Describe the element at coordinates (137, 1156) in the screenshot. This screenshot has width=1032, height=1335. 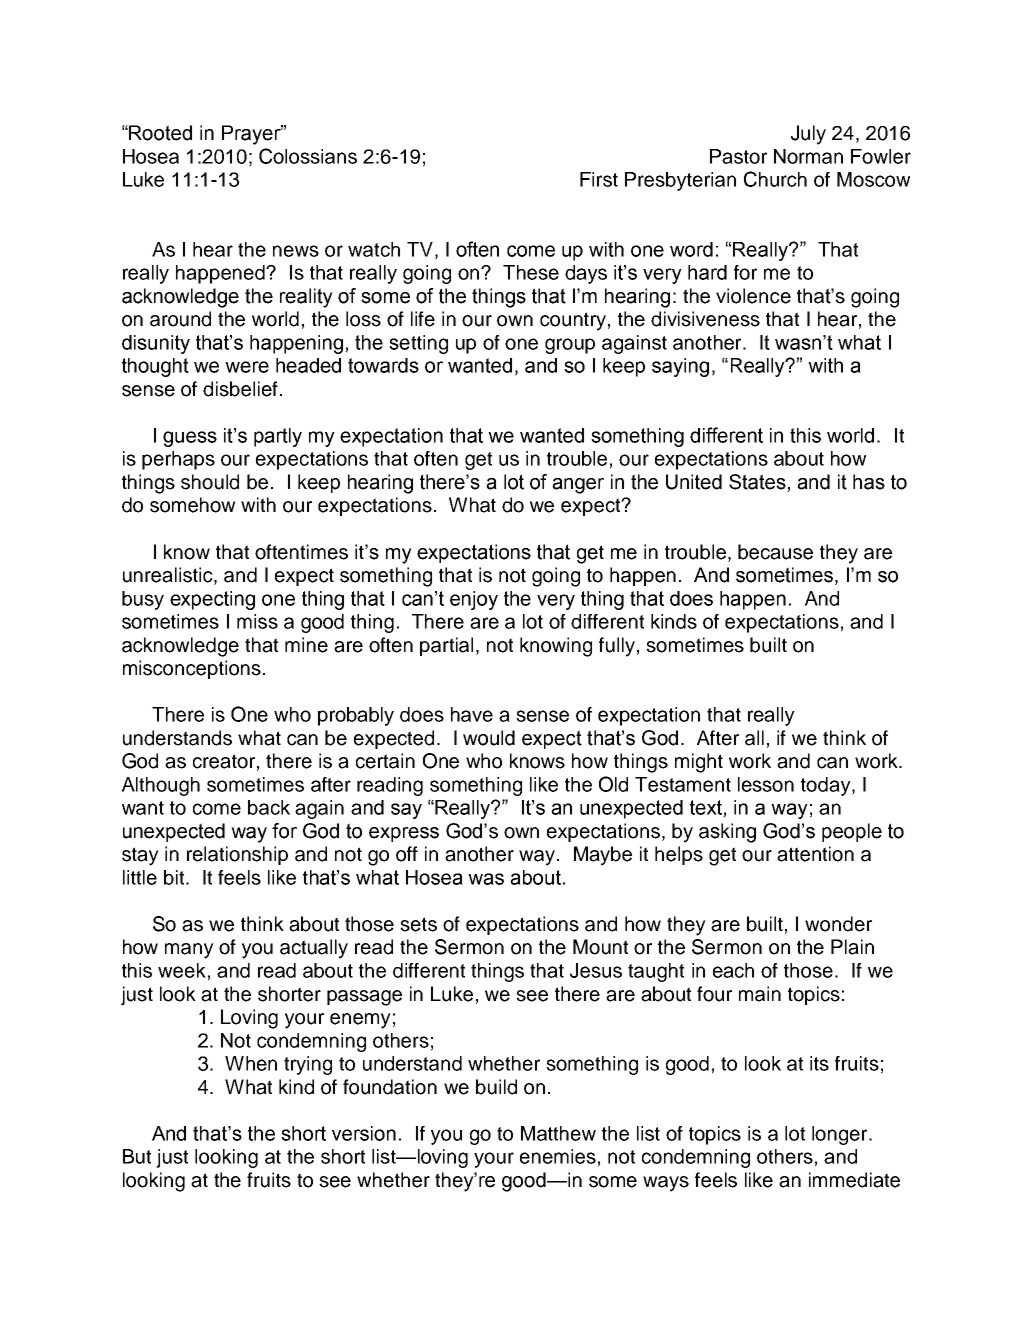
I see `But` at that location.
